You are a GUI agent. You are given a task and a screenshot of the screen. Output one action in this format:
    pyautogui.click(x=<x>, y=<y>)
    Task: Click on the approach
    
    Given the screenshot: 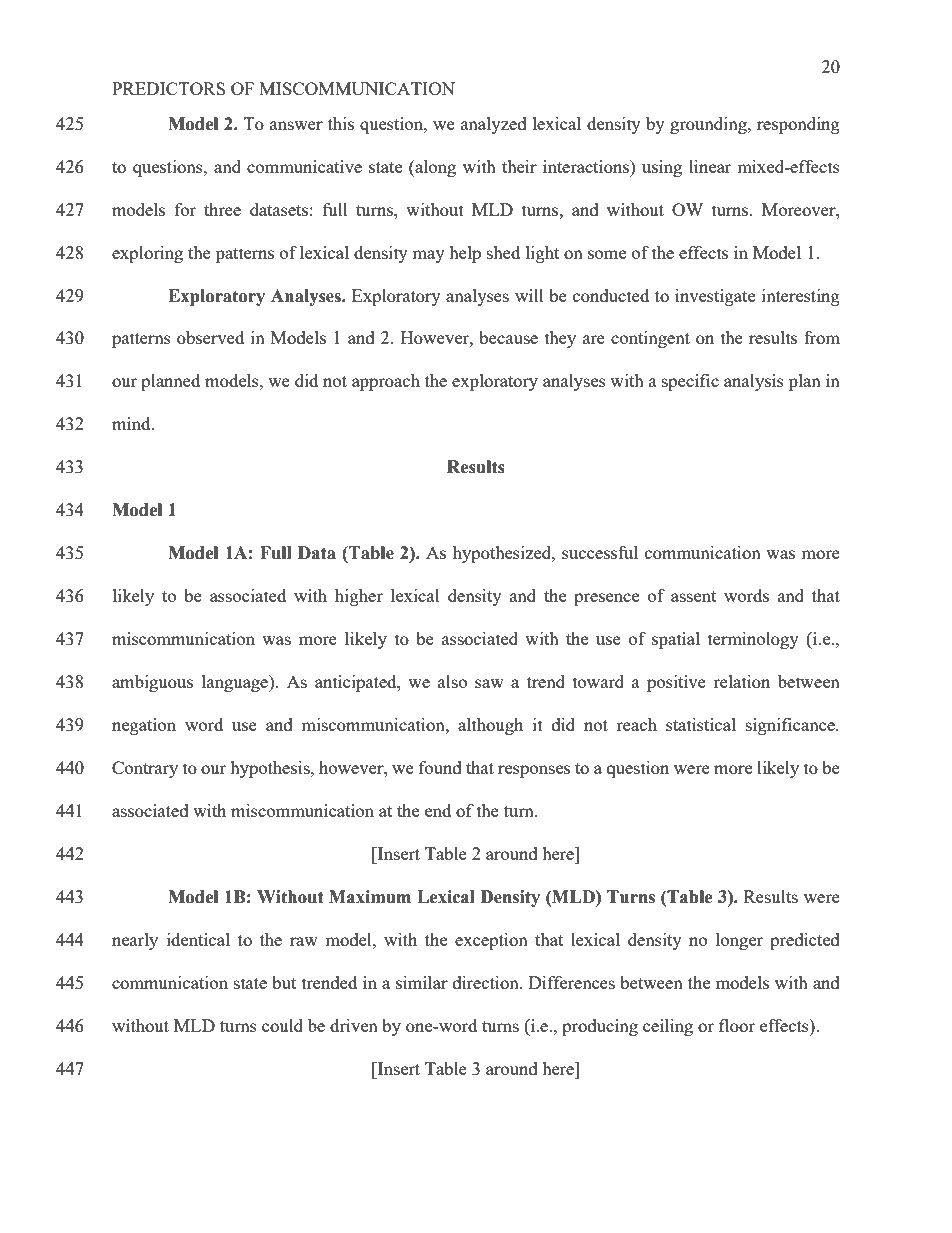 What is the action you would take?
    pyautogui.click(x=386, y=382)
